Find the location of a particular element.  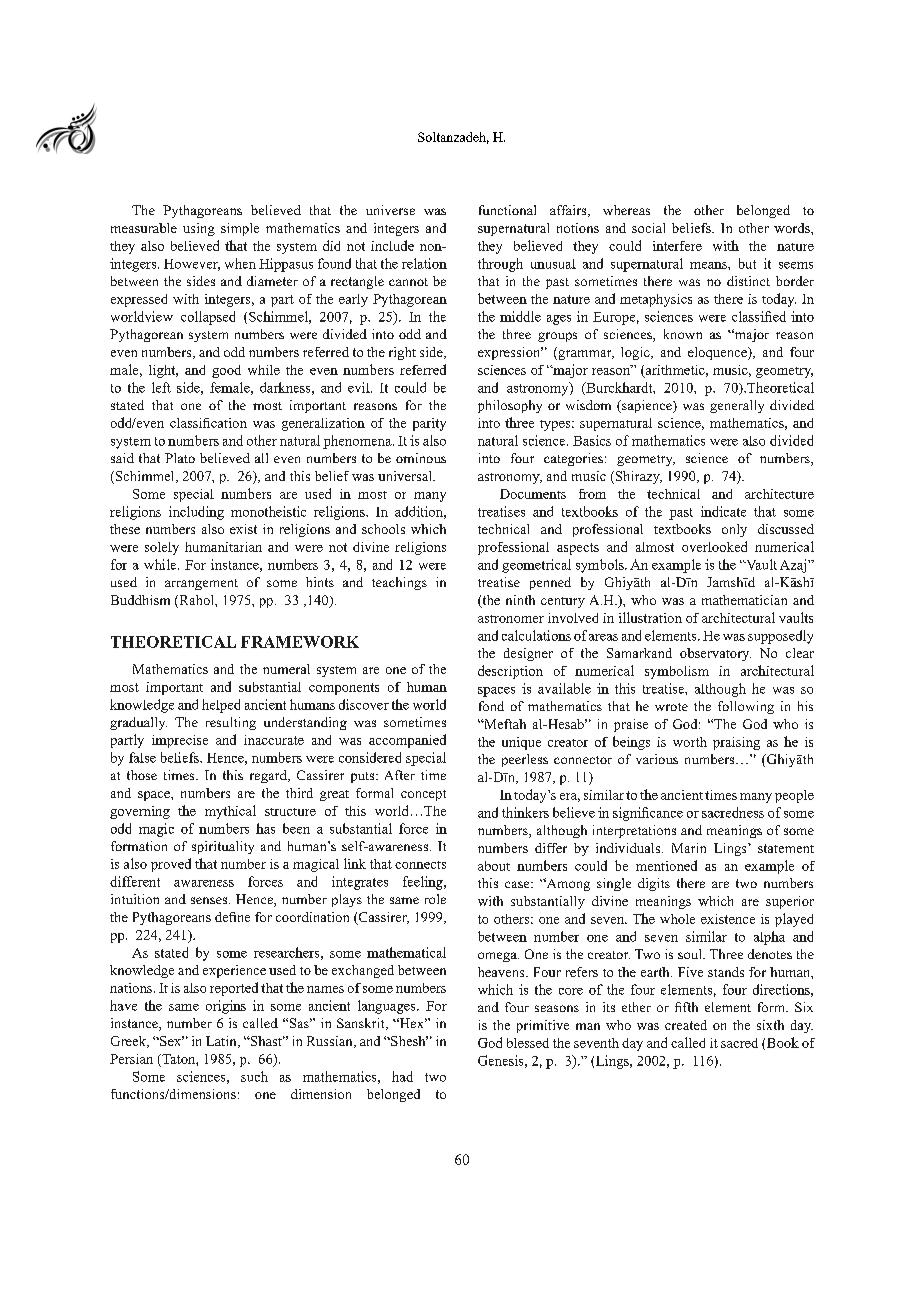

using is located at coordinates (199, 229).
